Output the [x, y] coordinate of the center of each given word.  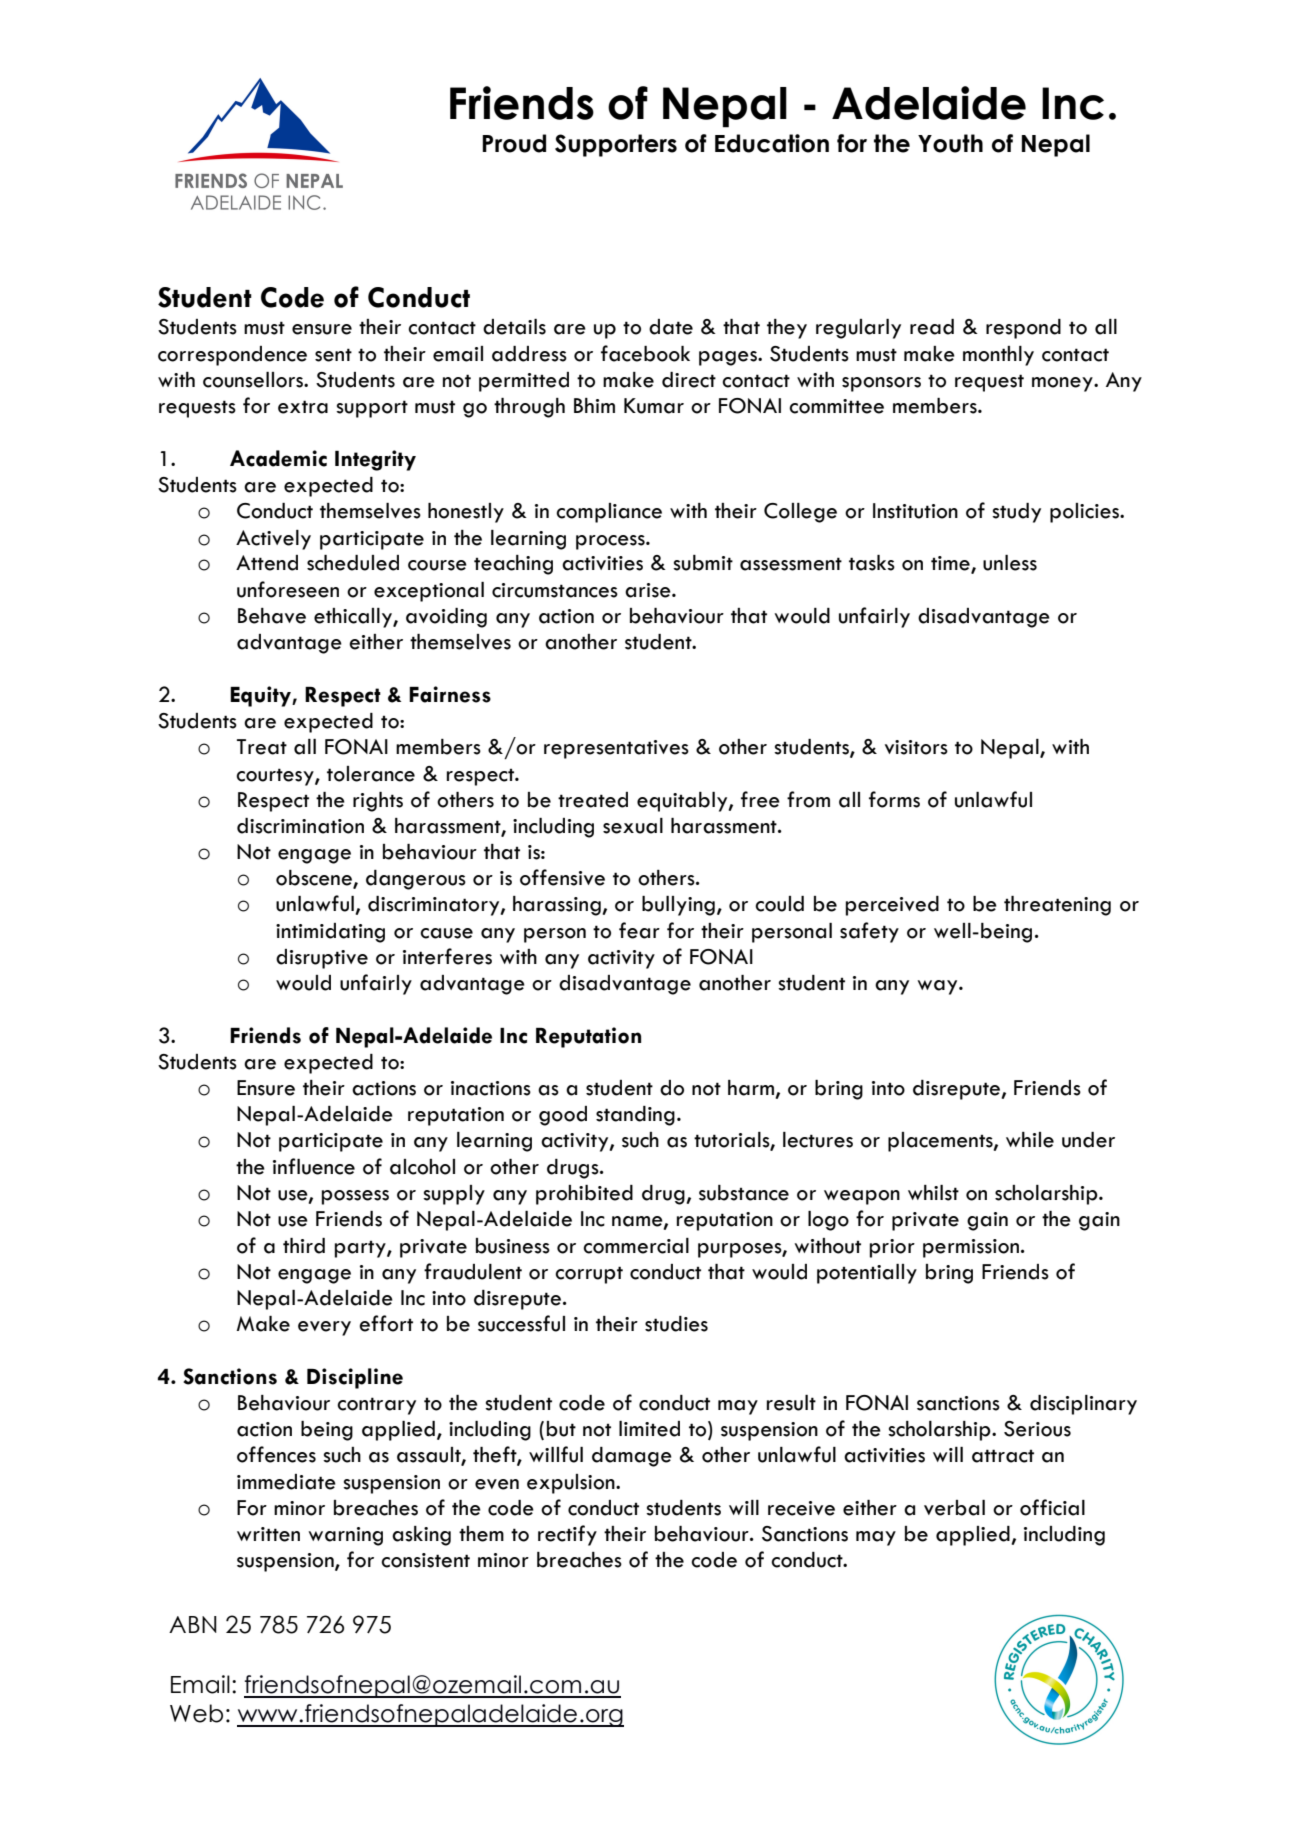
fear [639, 930]
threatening [1057, 906]
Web [196, 1713]
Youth [950, 143]
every [324, 1328]
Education [772, 143]
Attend [267, 563]
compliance [609, 513]
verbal [954, 1508]
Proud [514, 143]
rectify [567, 1535]
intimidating [330, 933]
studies [676, 1324]
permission [971, 1248]
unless [1010, 563]
